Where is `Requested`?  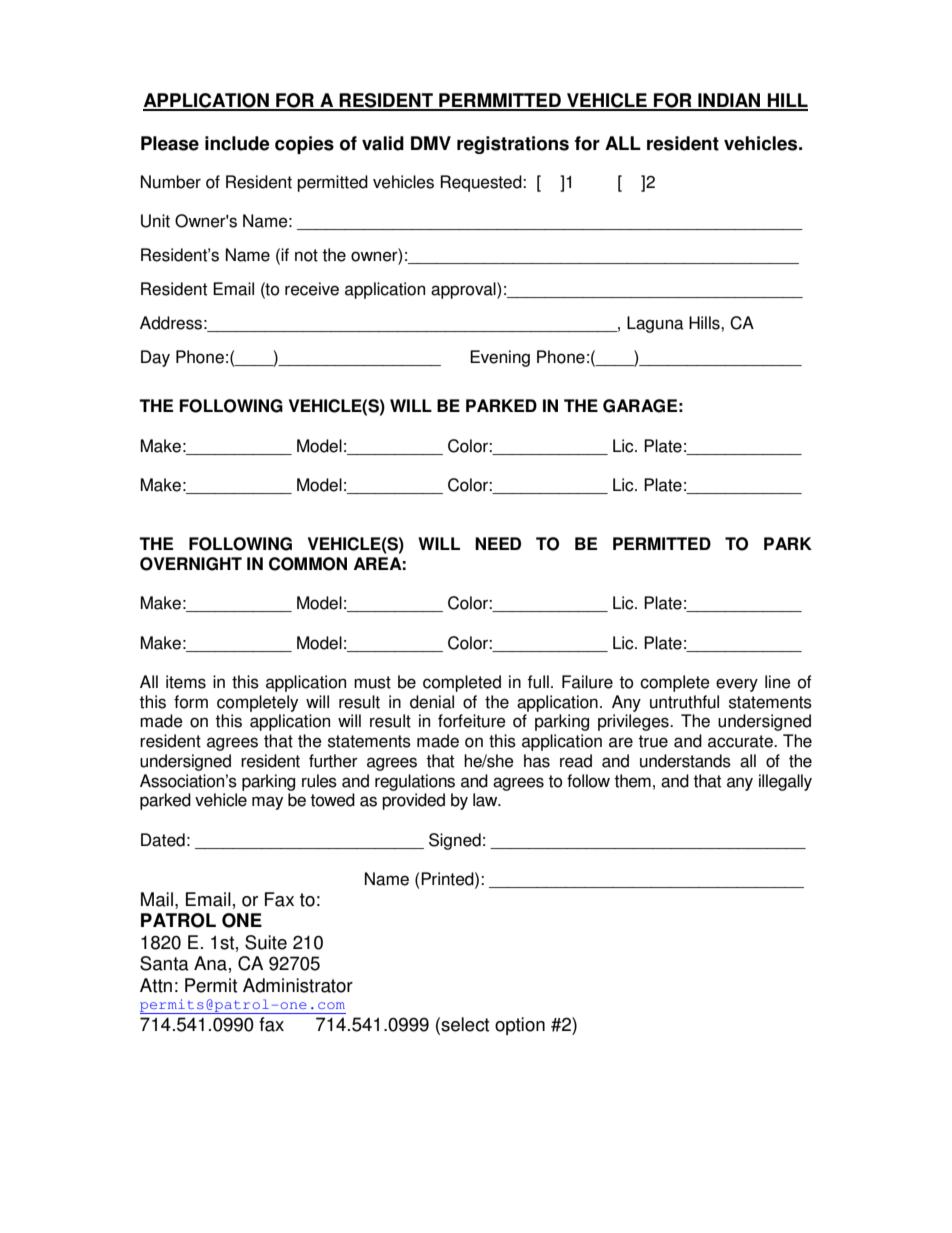 Requested is located at coordinates (482, 183).
